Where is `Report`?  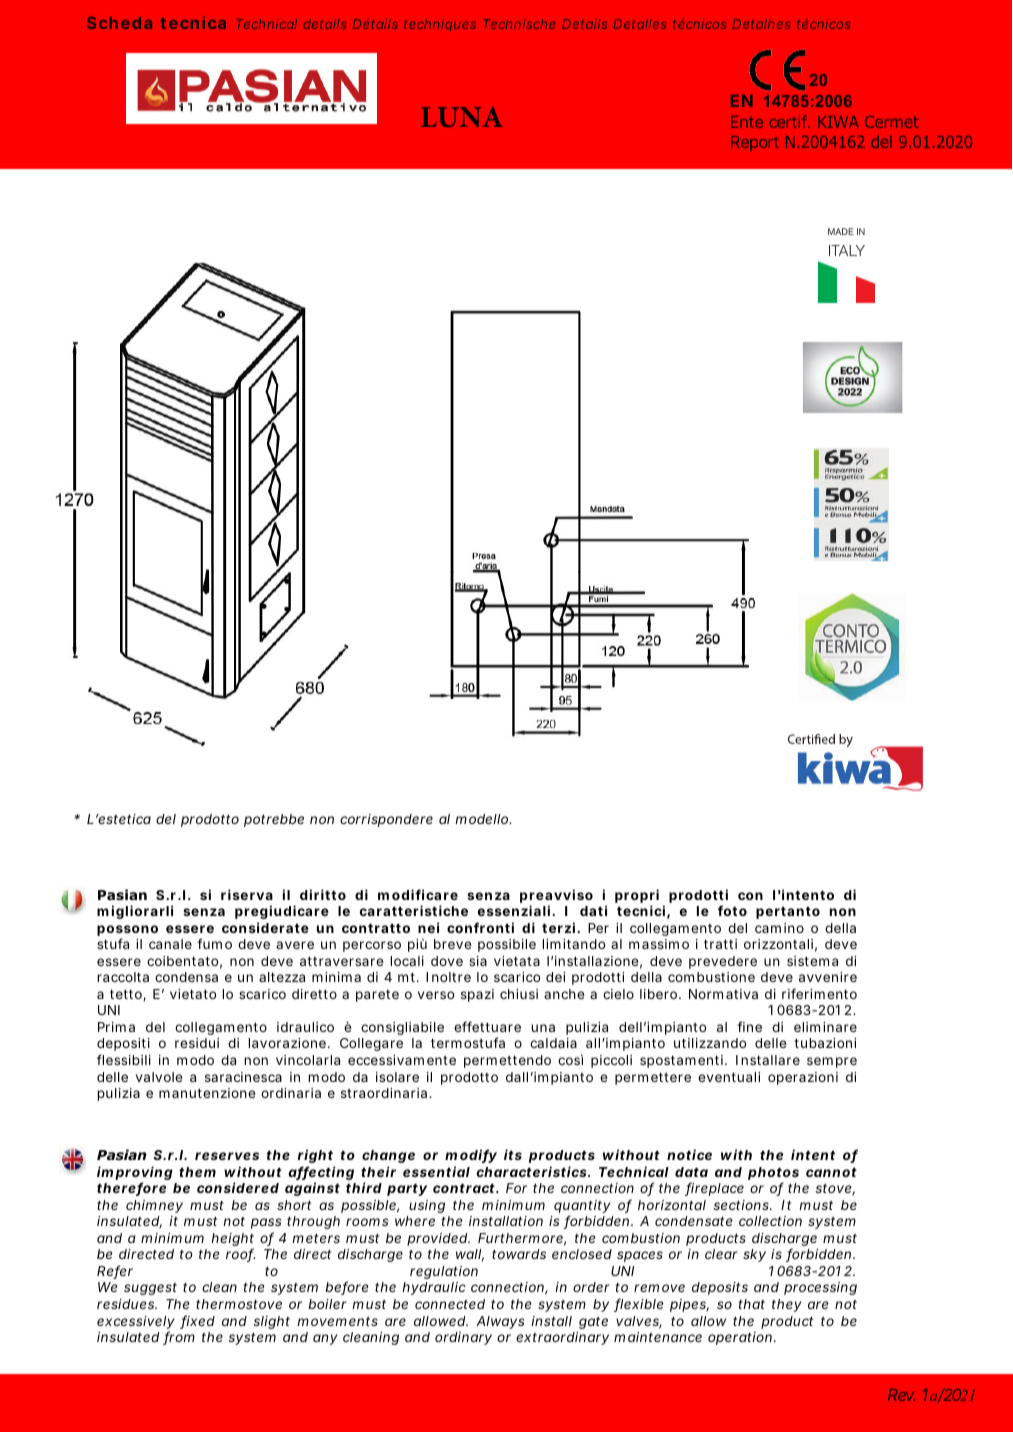
Report is located at coordinates (755, 143).
